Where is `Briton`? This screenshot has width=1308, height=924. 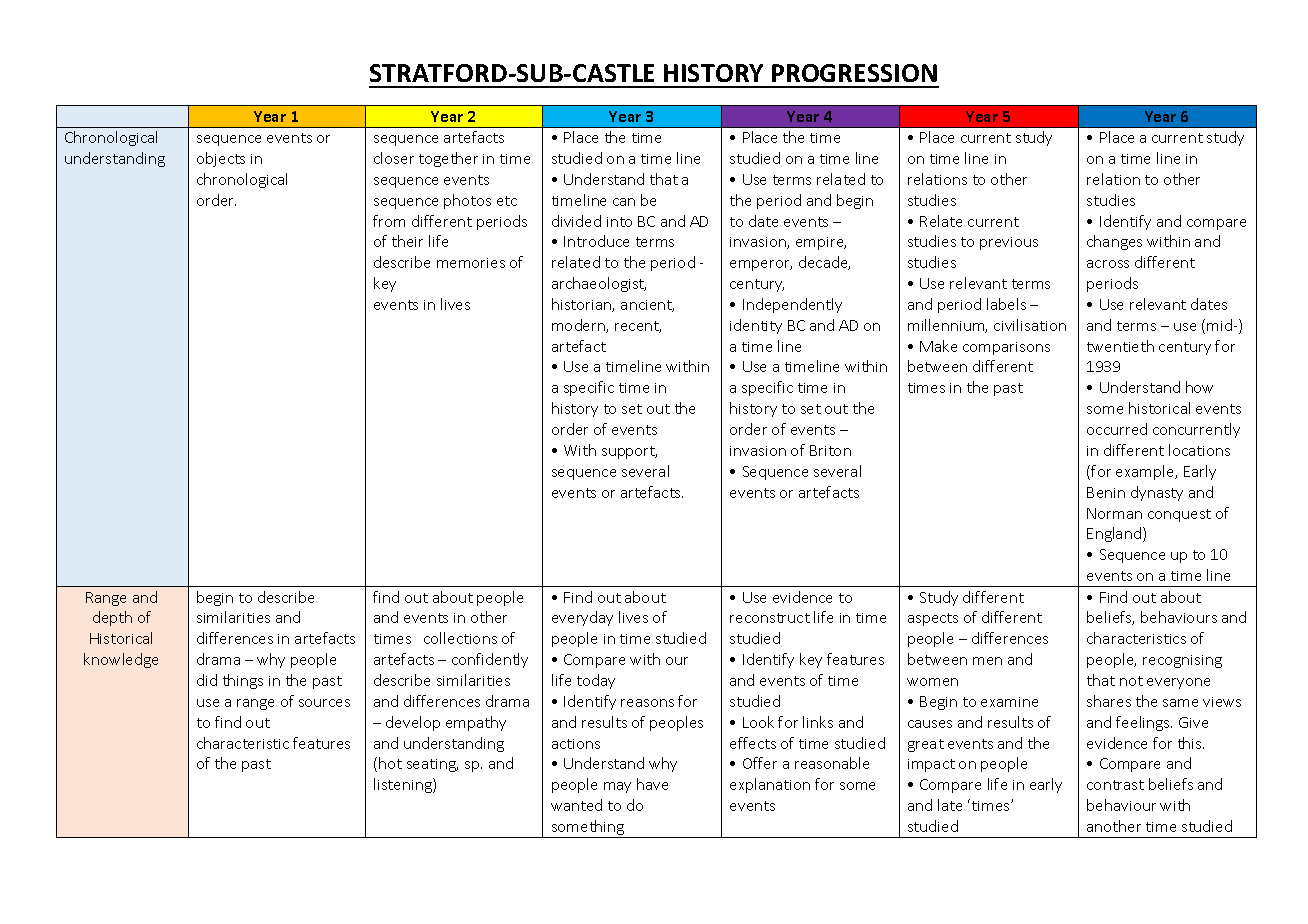
Briton is located at coordinates (830, 450).
